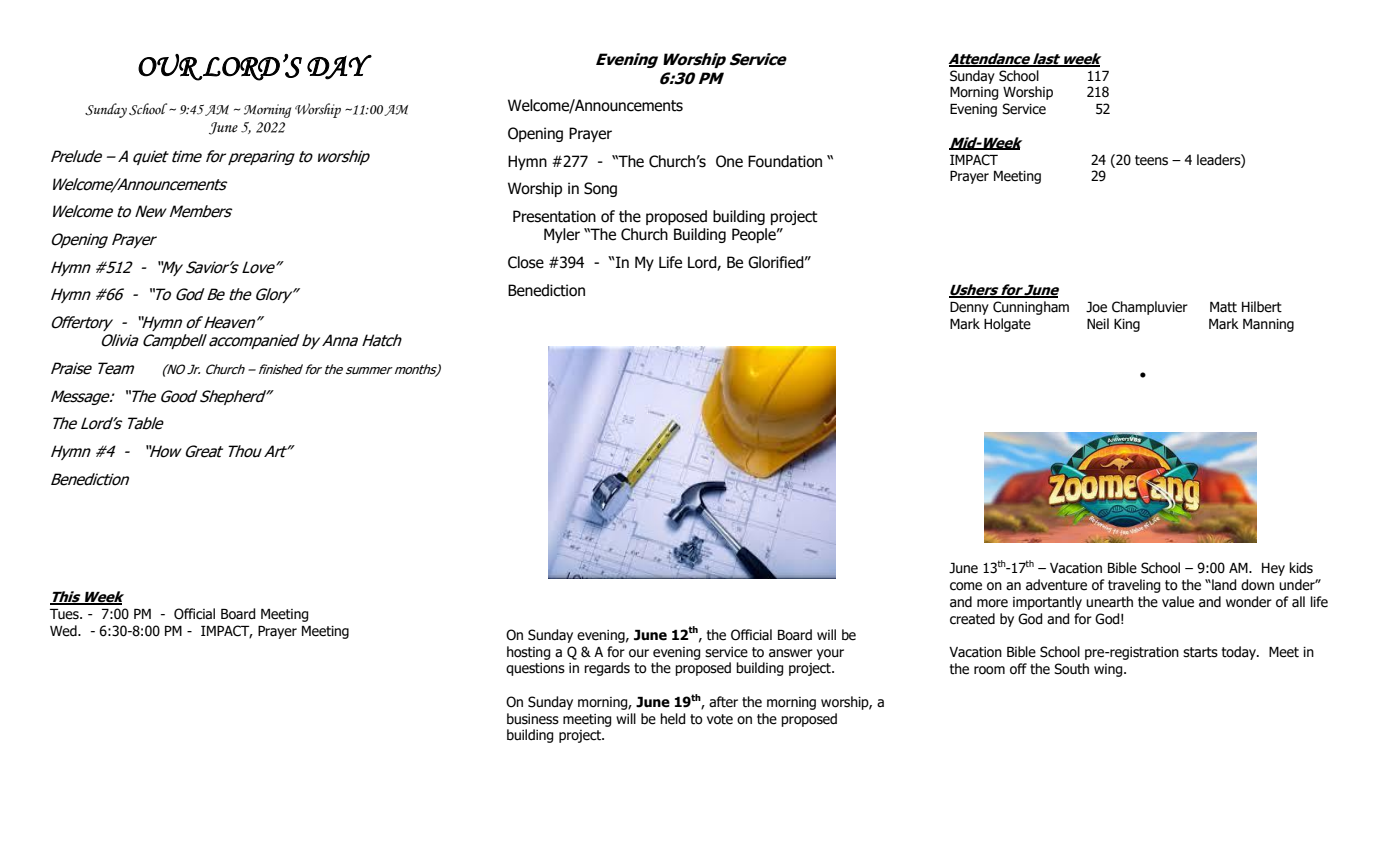  I want to click on teens, so click(1151, 160).
